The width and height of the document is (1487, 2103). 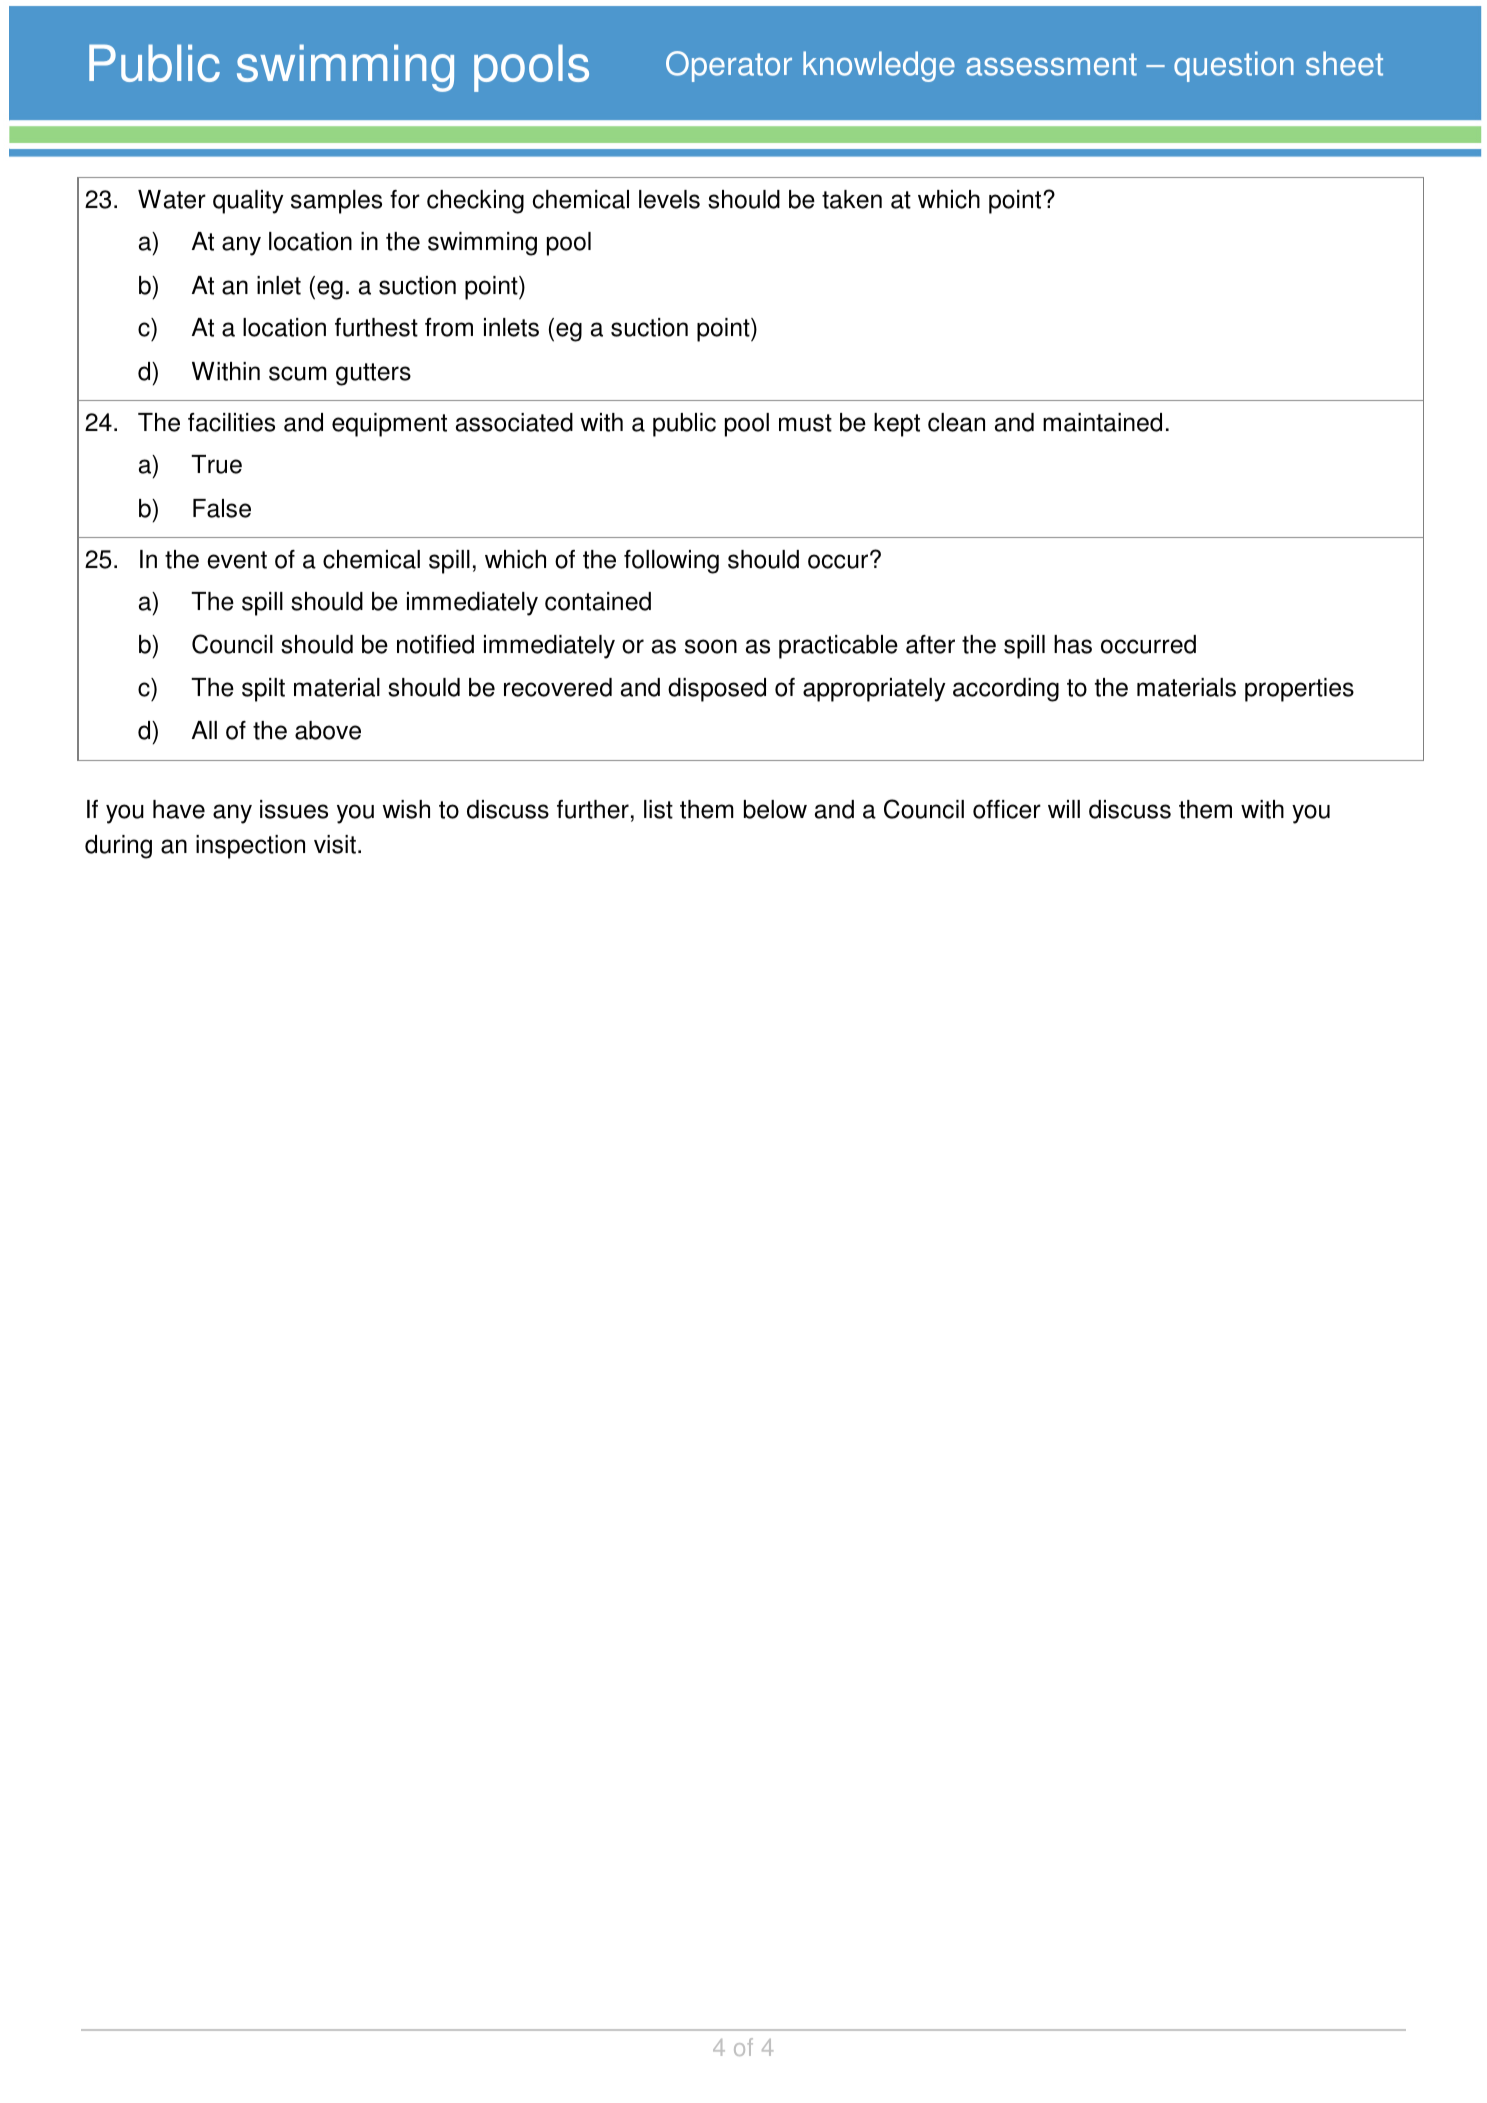 I want to click on question, so click(x=1234, y=66).
